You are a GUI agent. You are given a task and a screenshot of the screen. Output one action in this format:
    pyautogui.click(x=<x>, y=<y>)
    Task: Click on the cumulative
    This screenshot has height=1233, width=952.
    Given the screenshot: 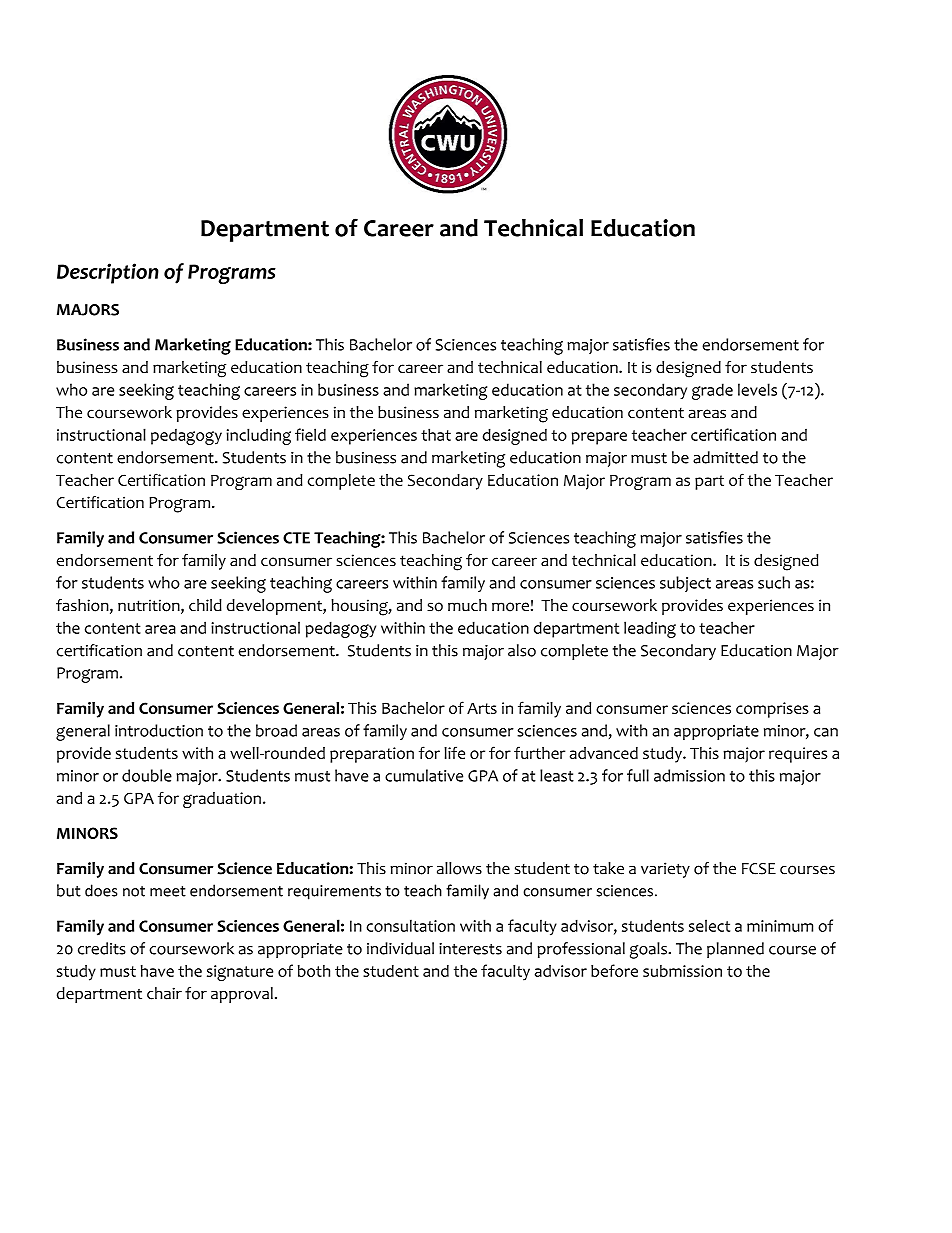 What is the action you would take?
    pyautogui.click(x=424, y=775)
